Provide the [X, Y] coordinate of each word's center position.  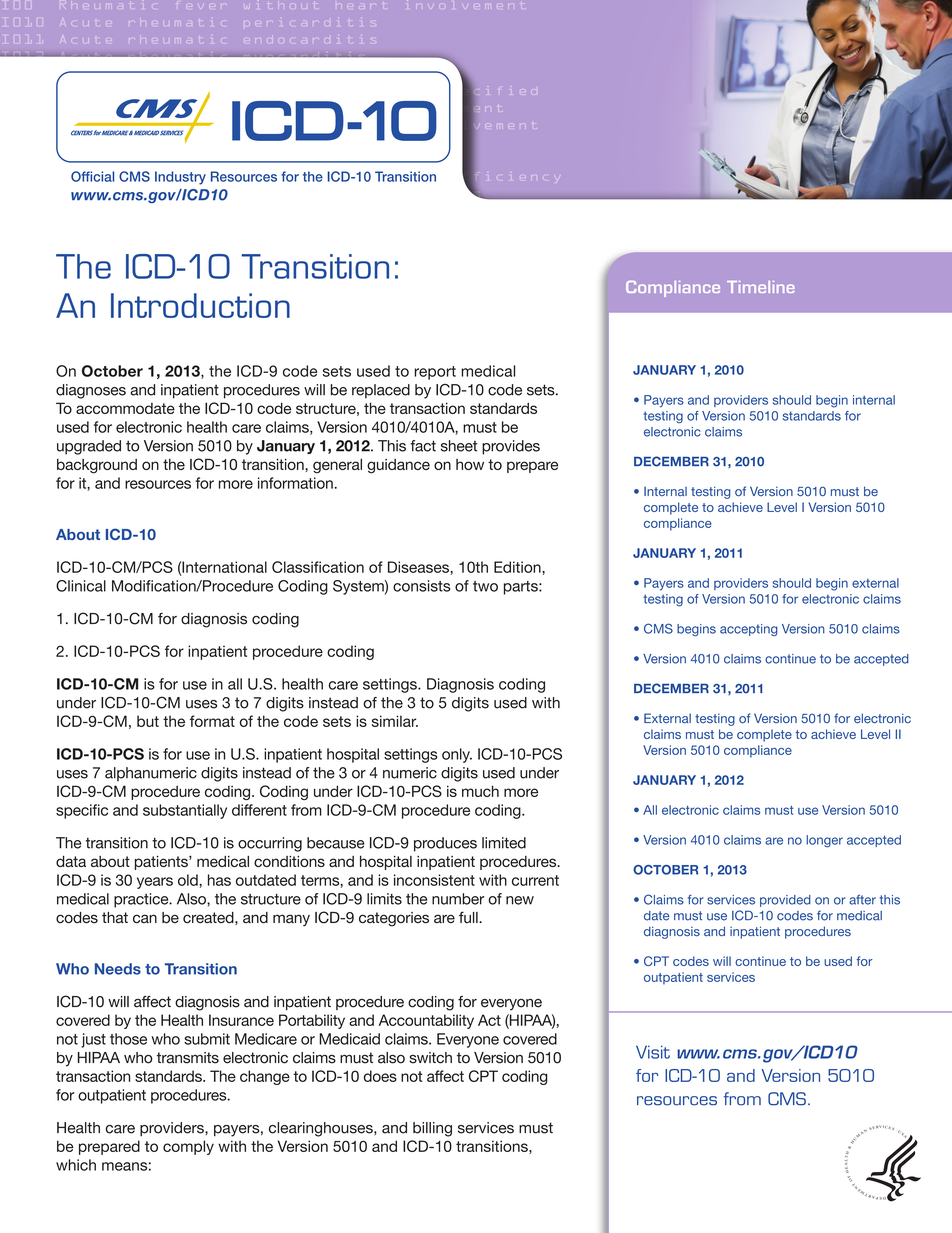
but [148, 721]
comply [188, 1147]
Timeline [761, 287]
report [435, 373]
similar [395, 721]
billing [432, 1129]
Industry [180, 178]
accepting [748, 630]
